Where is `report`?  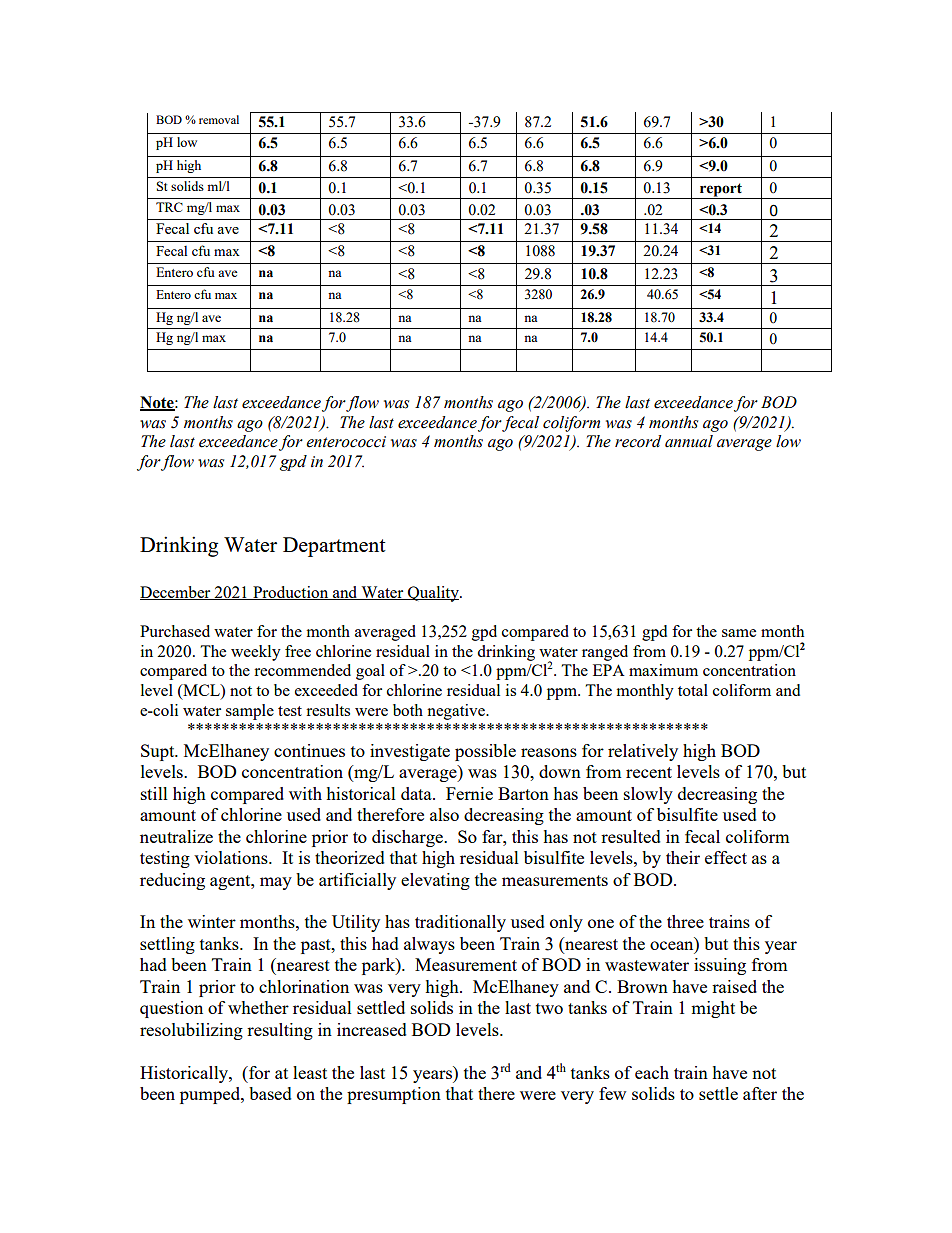
report is located at coordinates (721, 191).
